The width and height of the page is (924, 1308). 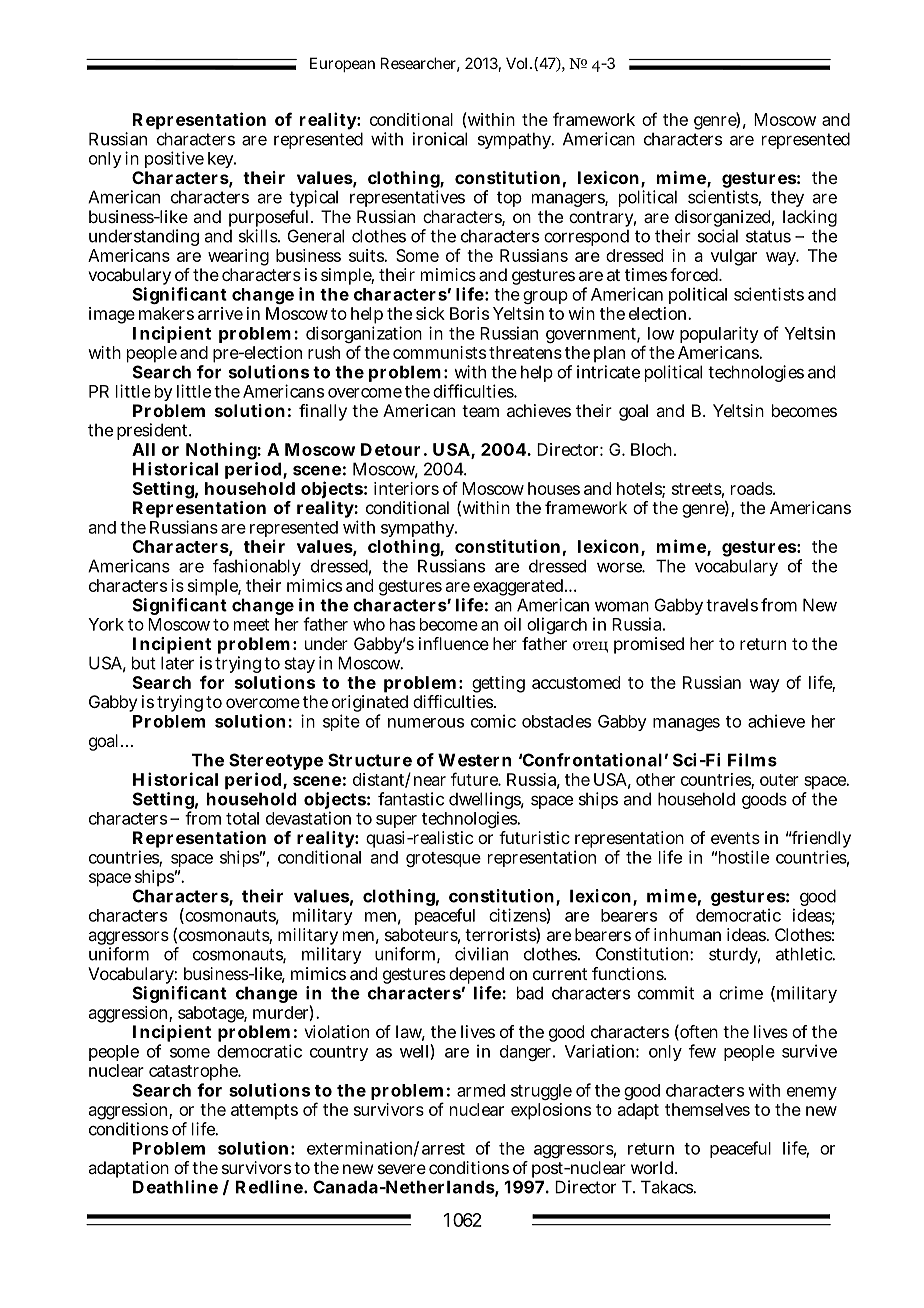 What do you see at coordinates (177, 663) in the page?
I see `later` at bounding box center [177, 663].
